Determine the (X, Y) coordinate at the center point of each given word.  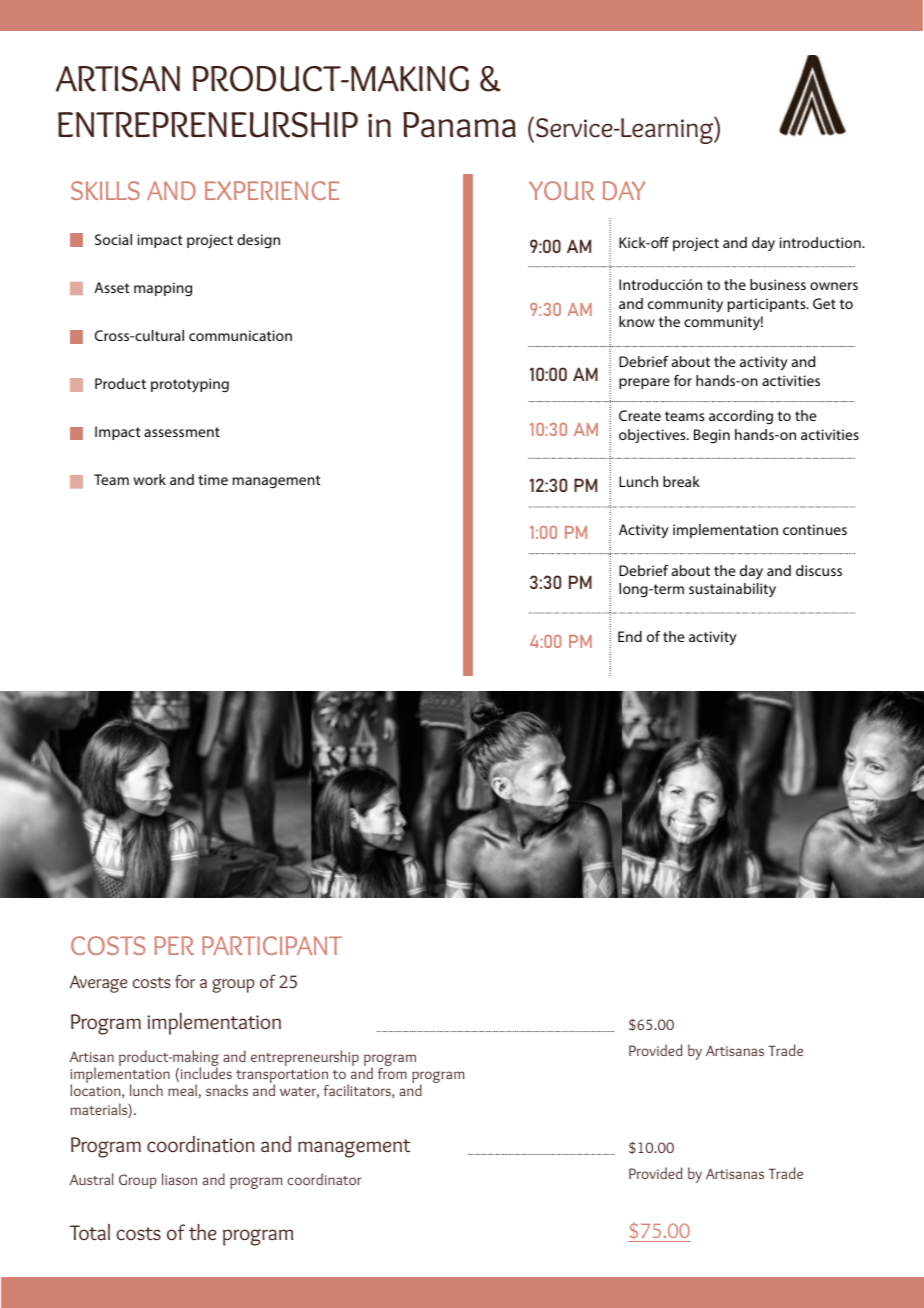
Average (98, 984)
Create (640, 415)
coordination (201, 1144)
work (149, 479)
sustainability (732, 590)
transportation (282, 1077)
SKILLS (105, 190)
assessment (182, 432)
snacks (227, 1090)
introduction (821, 242)
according (741, 417)
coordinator (324, 1179)
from (392, 1073)
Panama (459, 125)
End (630, 636)
